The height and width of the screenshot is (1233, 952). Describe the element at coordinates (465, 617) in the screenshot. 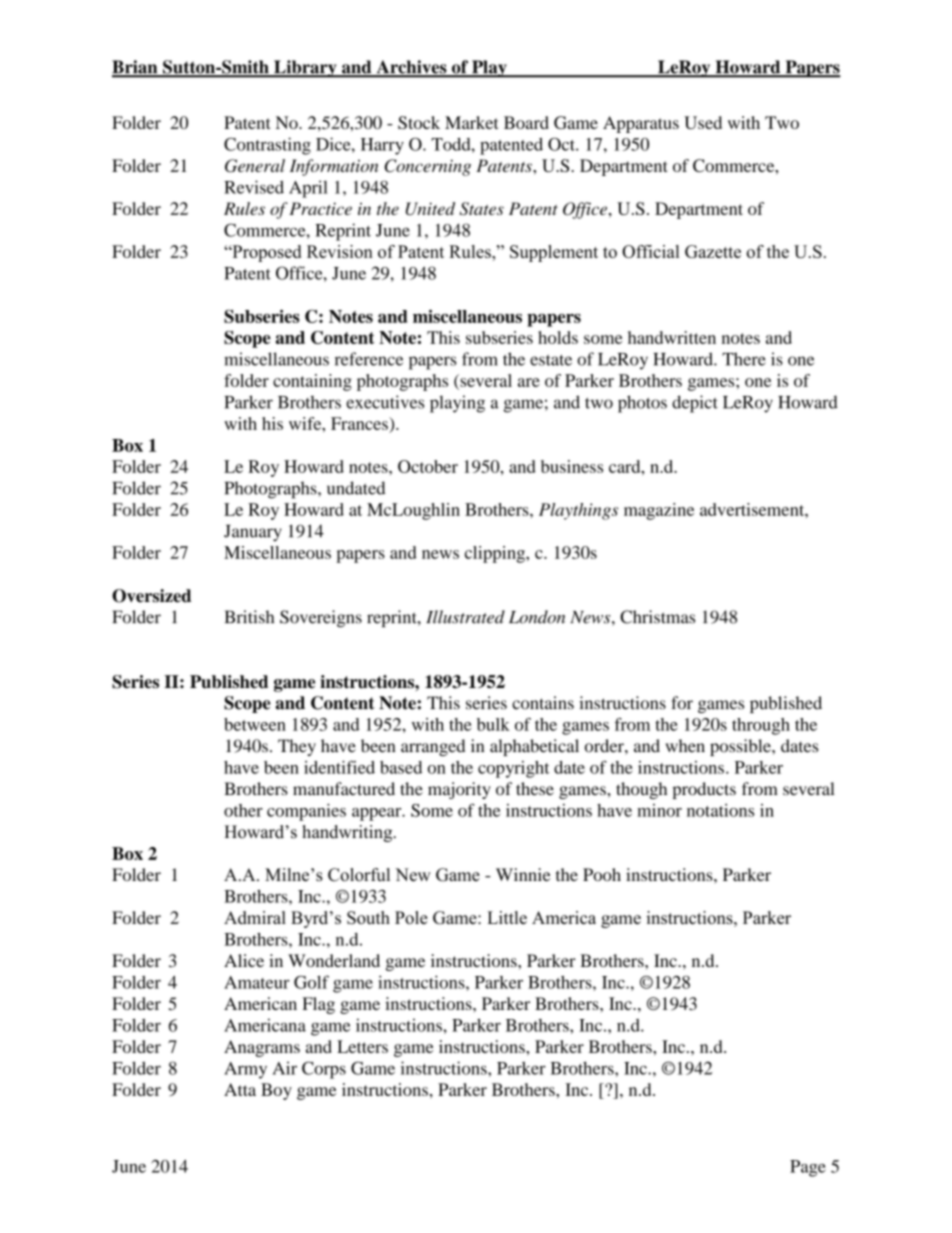

I see `Illustrated` at that location.
